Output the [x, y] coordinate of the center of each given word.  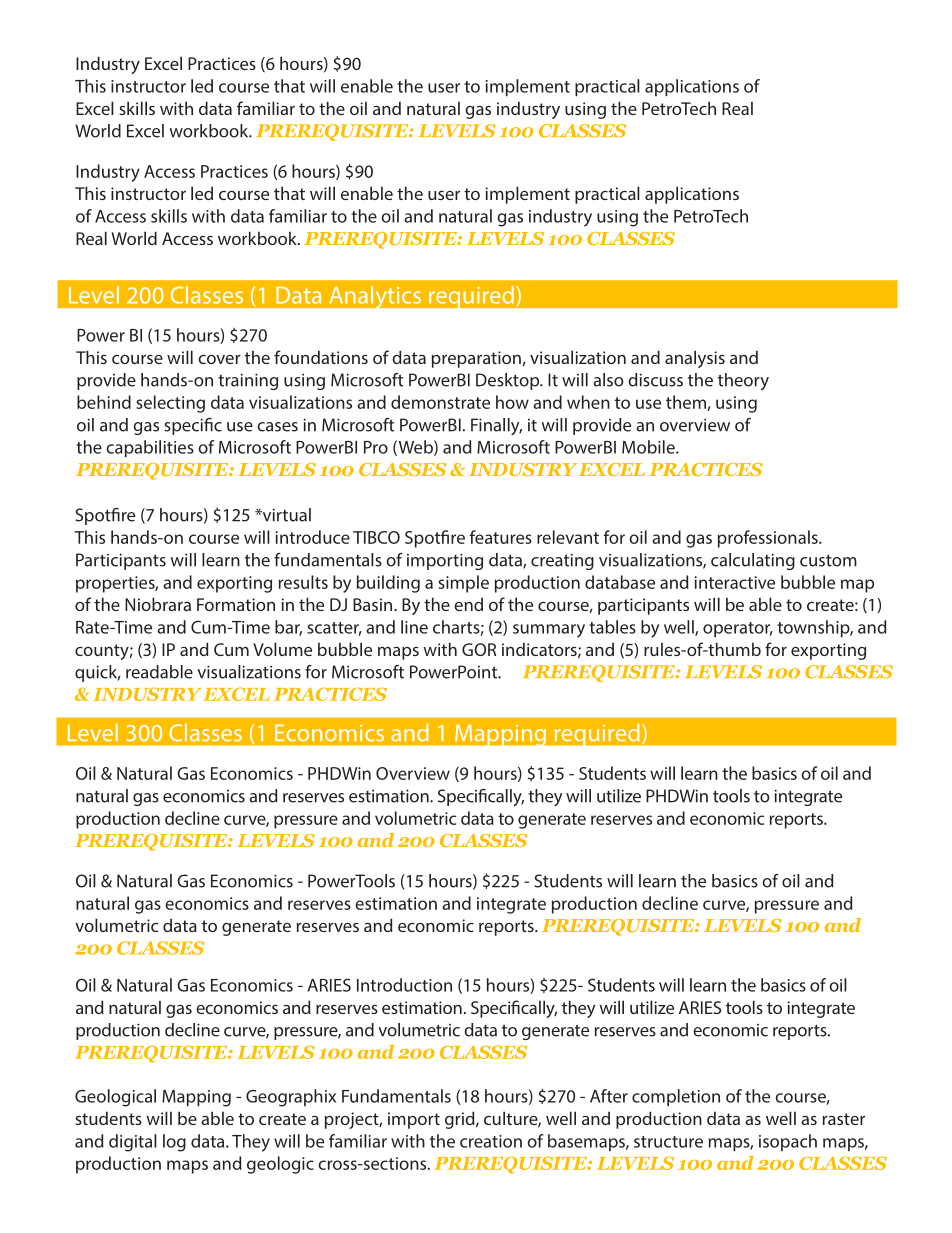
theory [743, 381]
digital [133, 1143]
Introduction [404, 985]
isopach [788, 1142]
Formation [236, 604]
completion [676, 1097]
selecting [170, 404]
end [468, 604]
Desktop [509, 381]
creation [491, 1141]
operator [738, 629]
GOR [479, 649]
